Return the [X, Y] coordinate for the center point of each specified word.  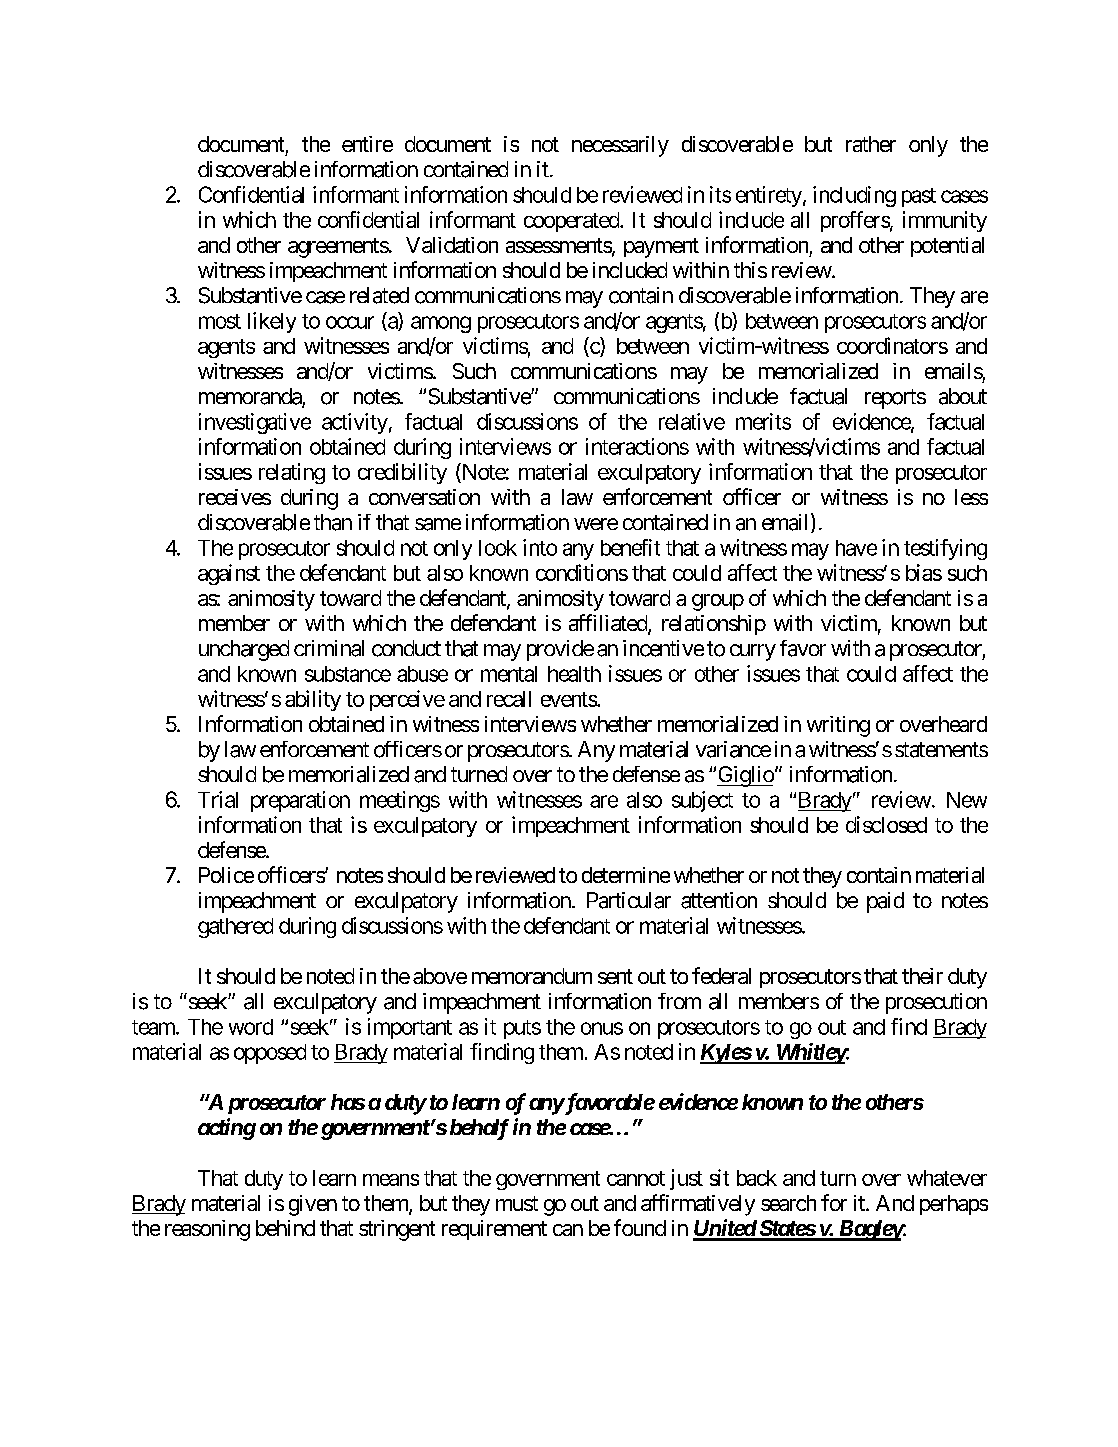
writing [838, 726]
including [854, 196]
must [517, 1203]
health [574, 674]
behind [285, 1228]
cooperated [572, 222]
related [379, 295]
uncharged [244, 650]
